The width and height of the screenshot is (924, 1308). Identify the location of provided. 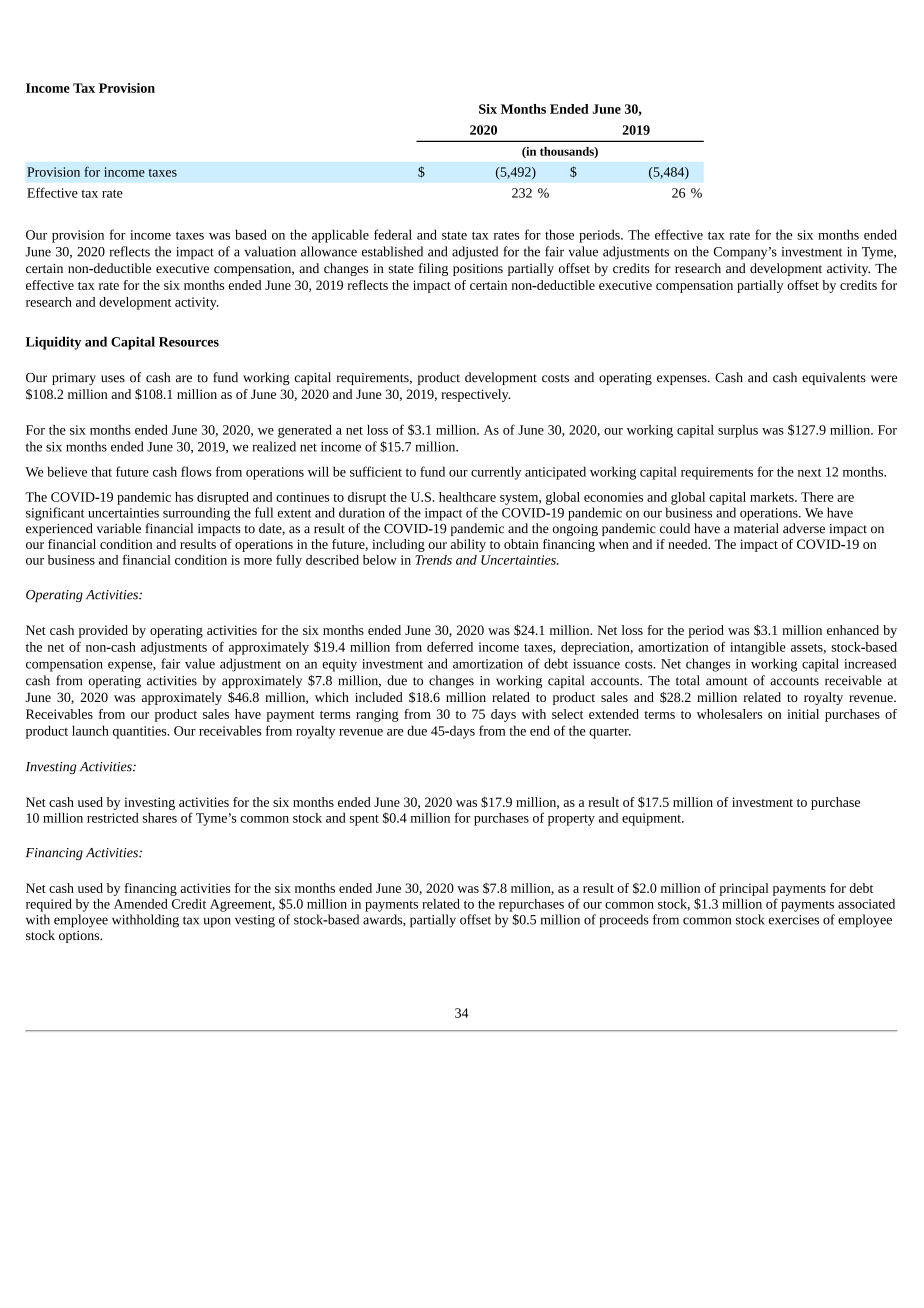
(103, 631).
